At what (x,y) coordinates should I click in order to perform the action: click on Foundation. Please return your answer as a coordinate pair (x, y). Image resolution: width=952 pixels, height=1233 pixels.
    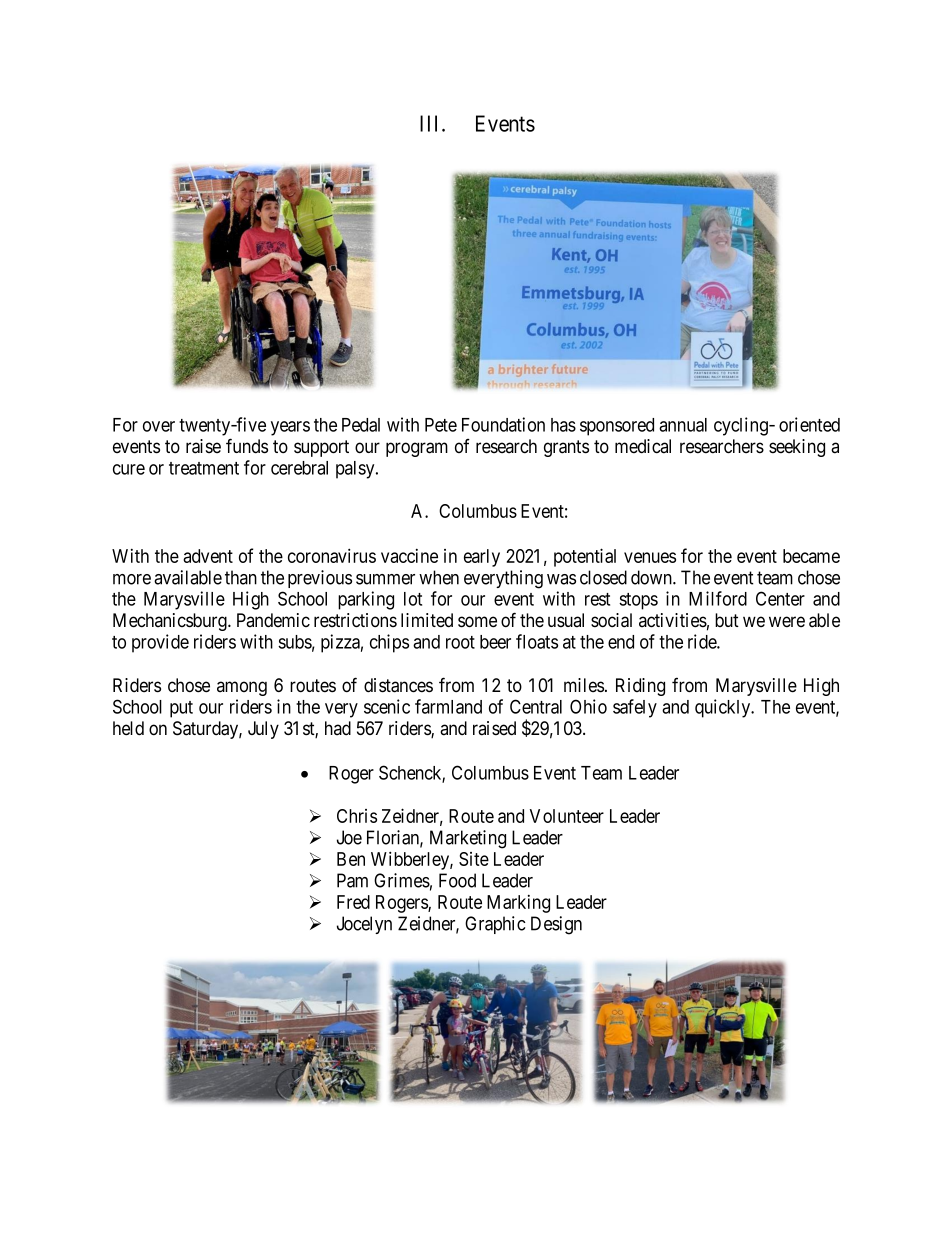
    Looking at the image, I should click on (503, 424).
